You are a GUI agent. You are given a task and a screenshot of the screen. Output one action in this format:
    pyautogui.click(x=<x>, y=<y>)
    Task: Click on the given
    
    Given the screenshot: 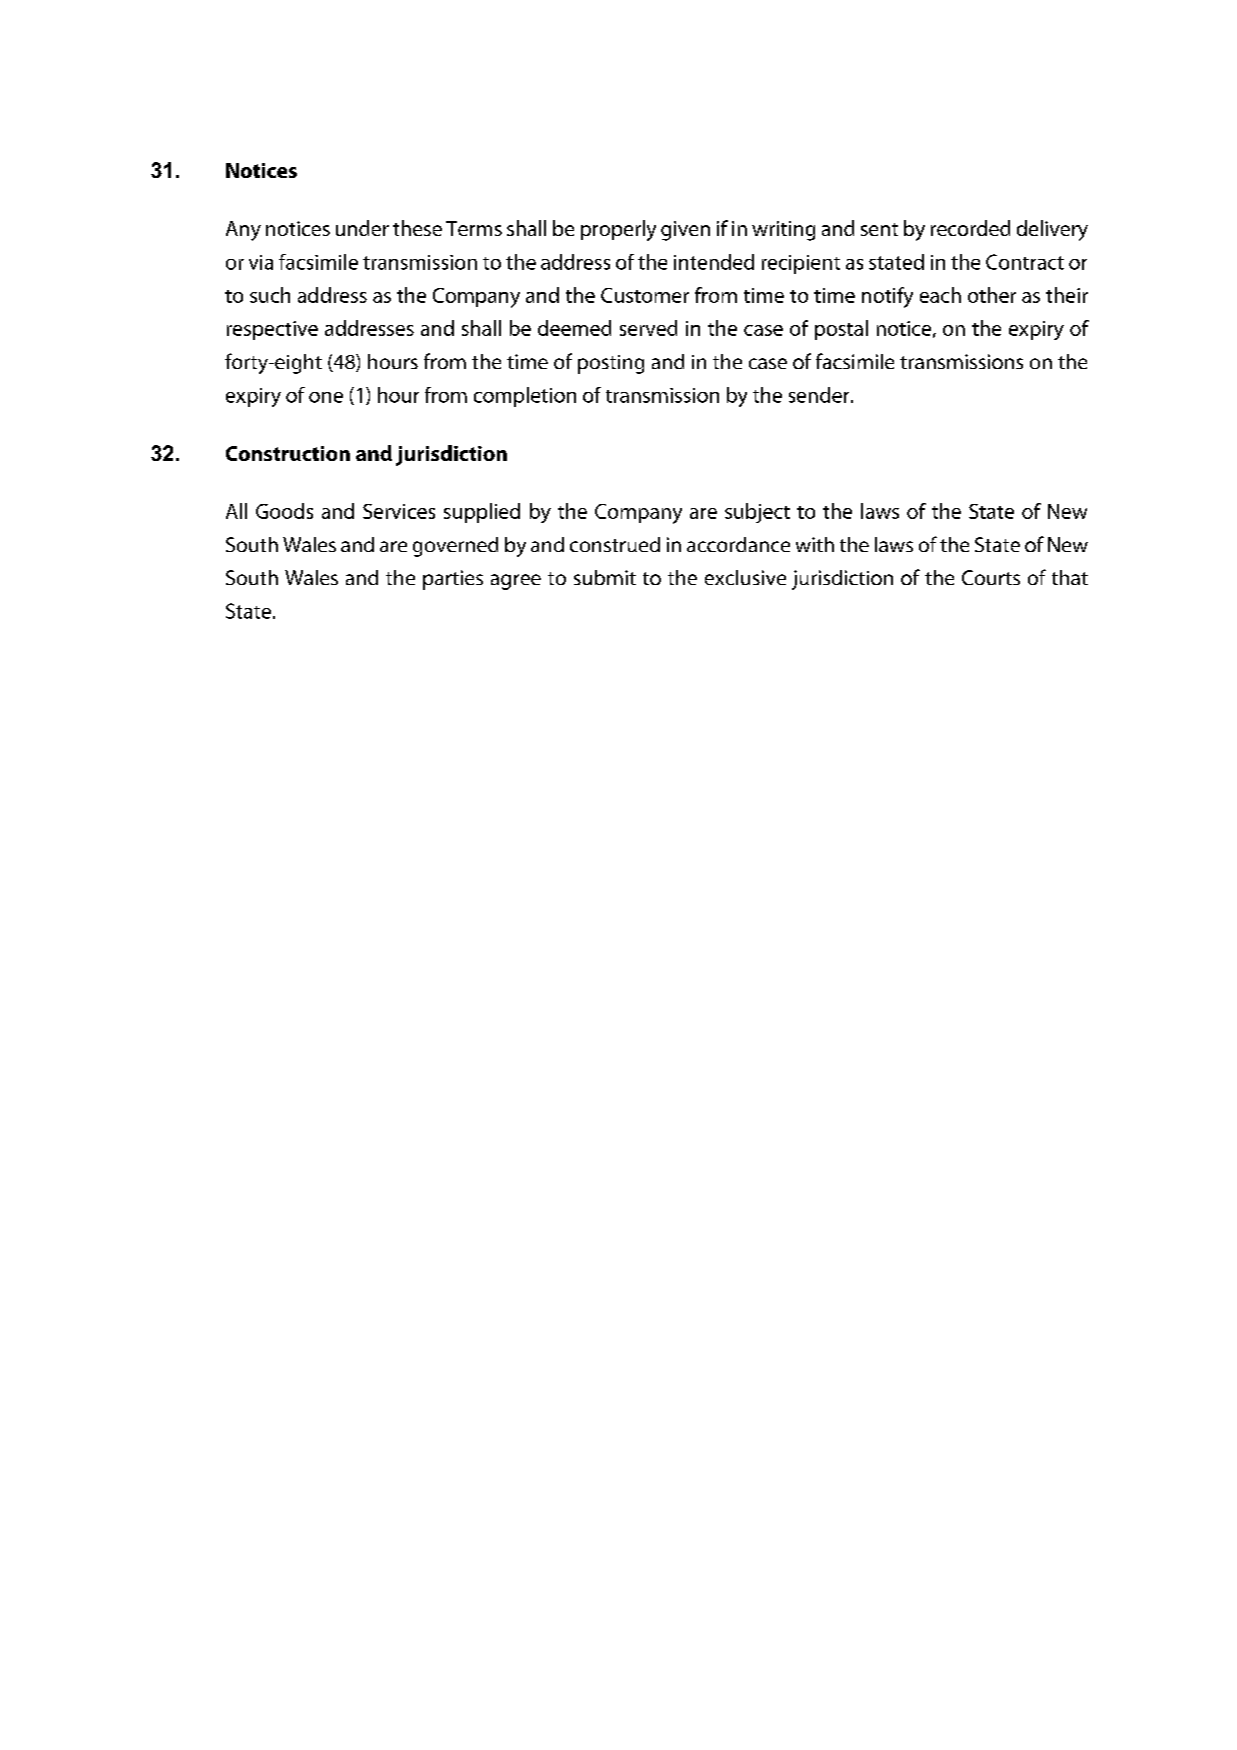 What is the action you would take?
    pyautogui.click(x=685, y=231)
